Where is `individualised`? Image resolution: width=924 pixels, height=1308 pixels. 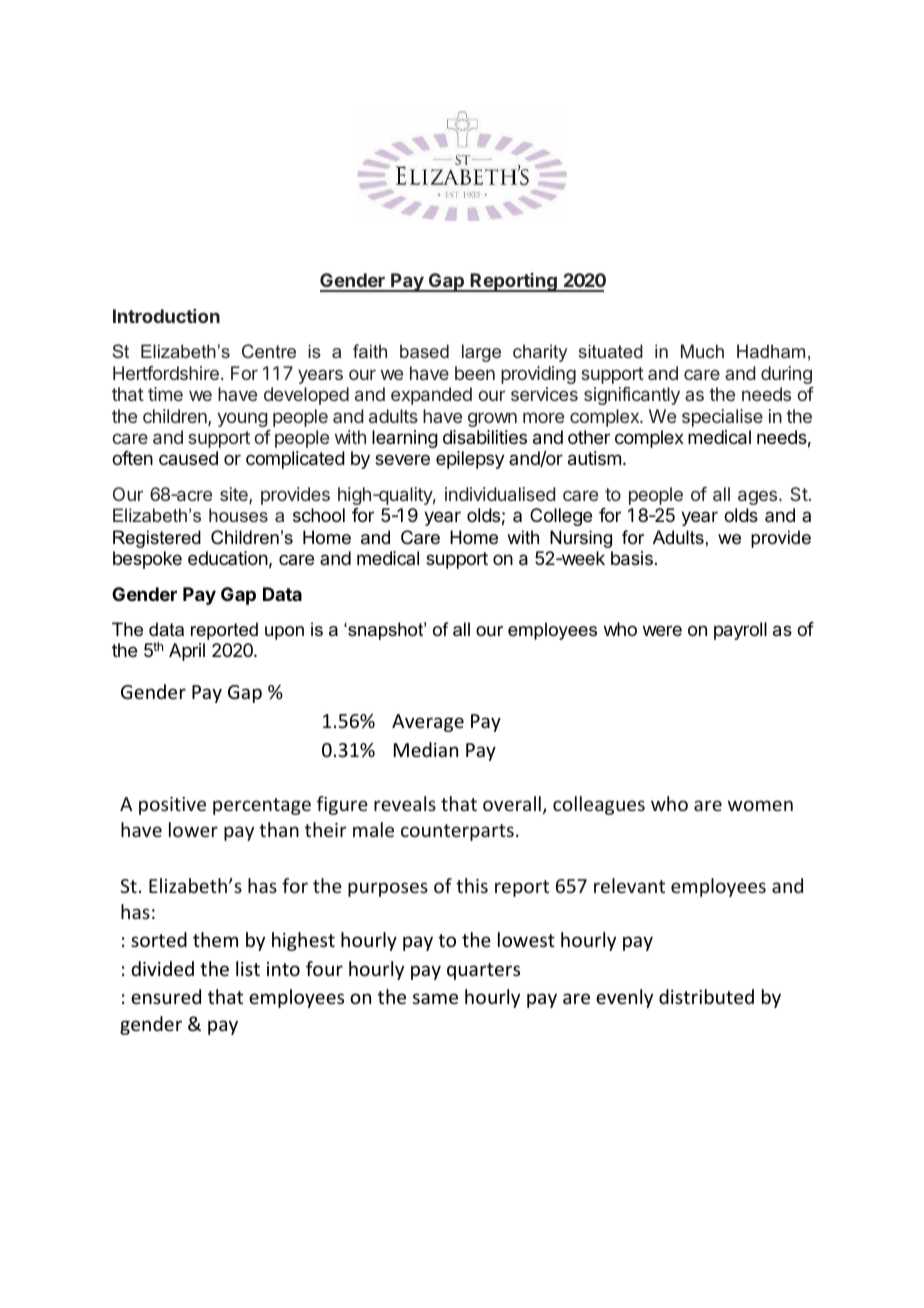
individualised is located at coordinates (500, 494).
